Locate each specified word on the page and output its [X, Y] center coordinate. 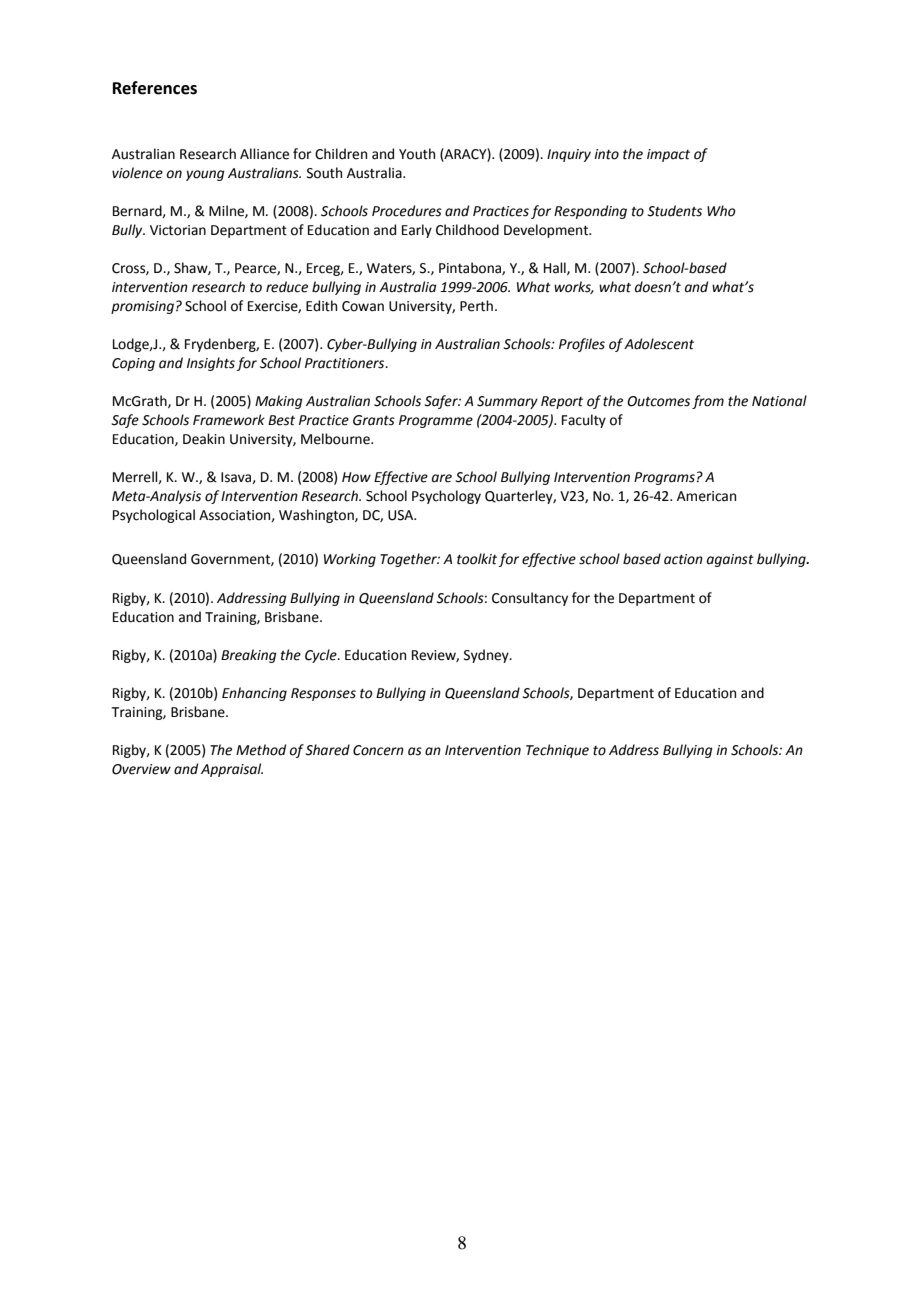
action [683, 559]
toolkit [477, 559]
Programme [436, 421]
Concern [378, 750]
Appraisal [232, 770]
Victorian [178, 230]
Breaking [249, 656]
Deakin [204, 439]
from [708, 402]
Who [721, 211]
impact [668, 155]
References [155, 88]
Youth [417, 154]
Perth [476, 306]
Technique [557, 751]
